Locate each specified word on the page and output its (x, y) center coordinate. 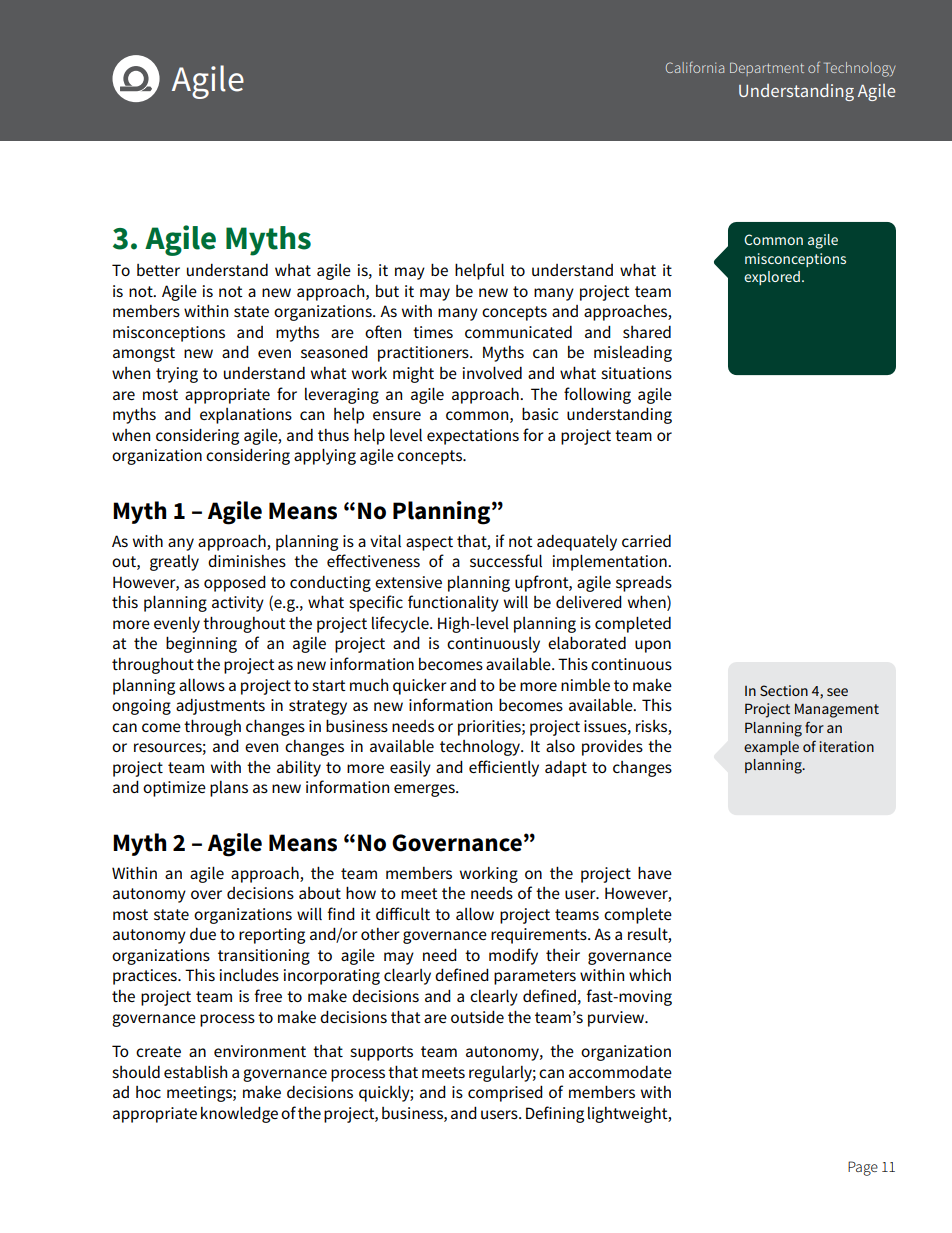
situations (636, 373)
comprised (505, 1093)
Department (767, 69)
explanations (246, 416)
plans (229, 789)
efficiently (504, 768)
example (771, 748)
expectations (473, 437)
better (158, 270)
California (695, 67)
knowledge (239, 1114)
